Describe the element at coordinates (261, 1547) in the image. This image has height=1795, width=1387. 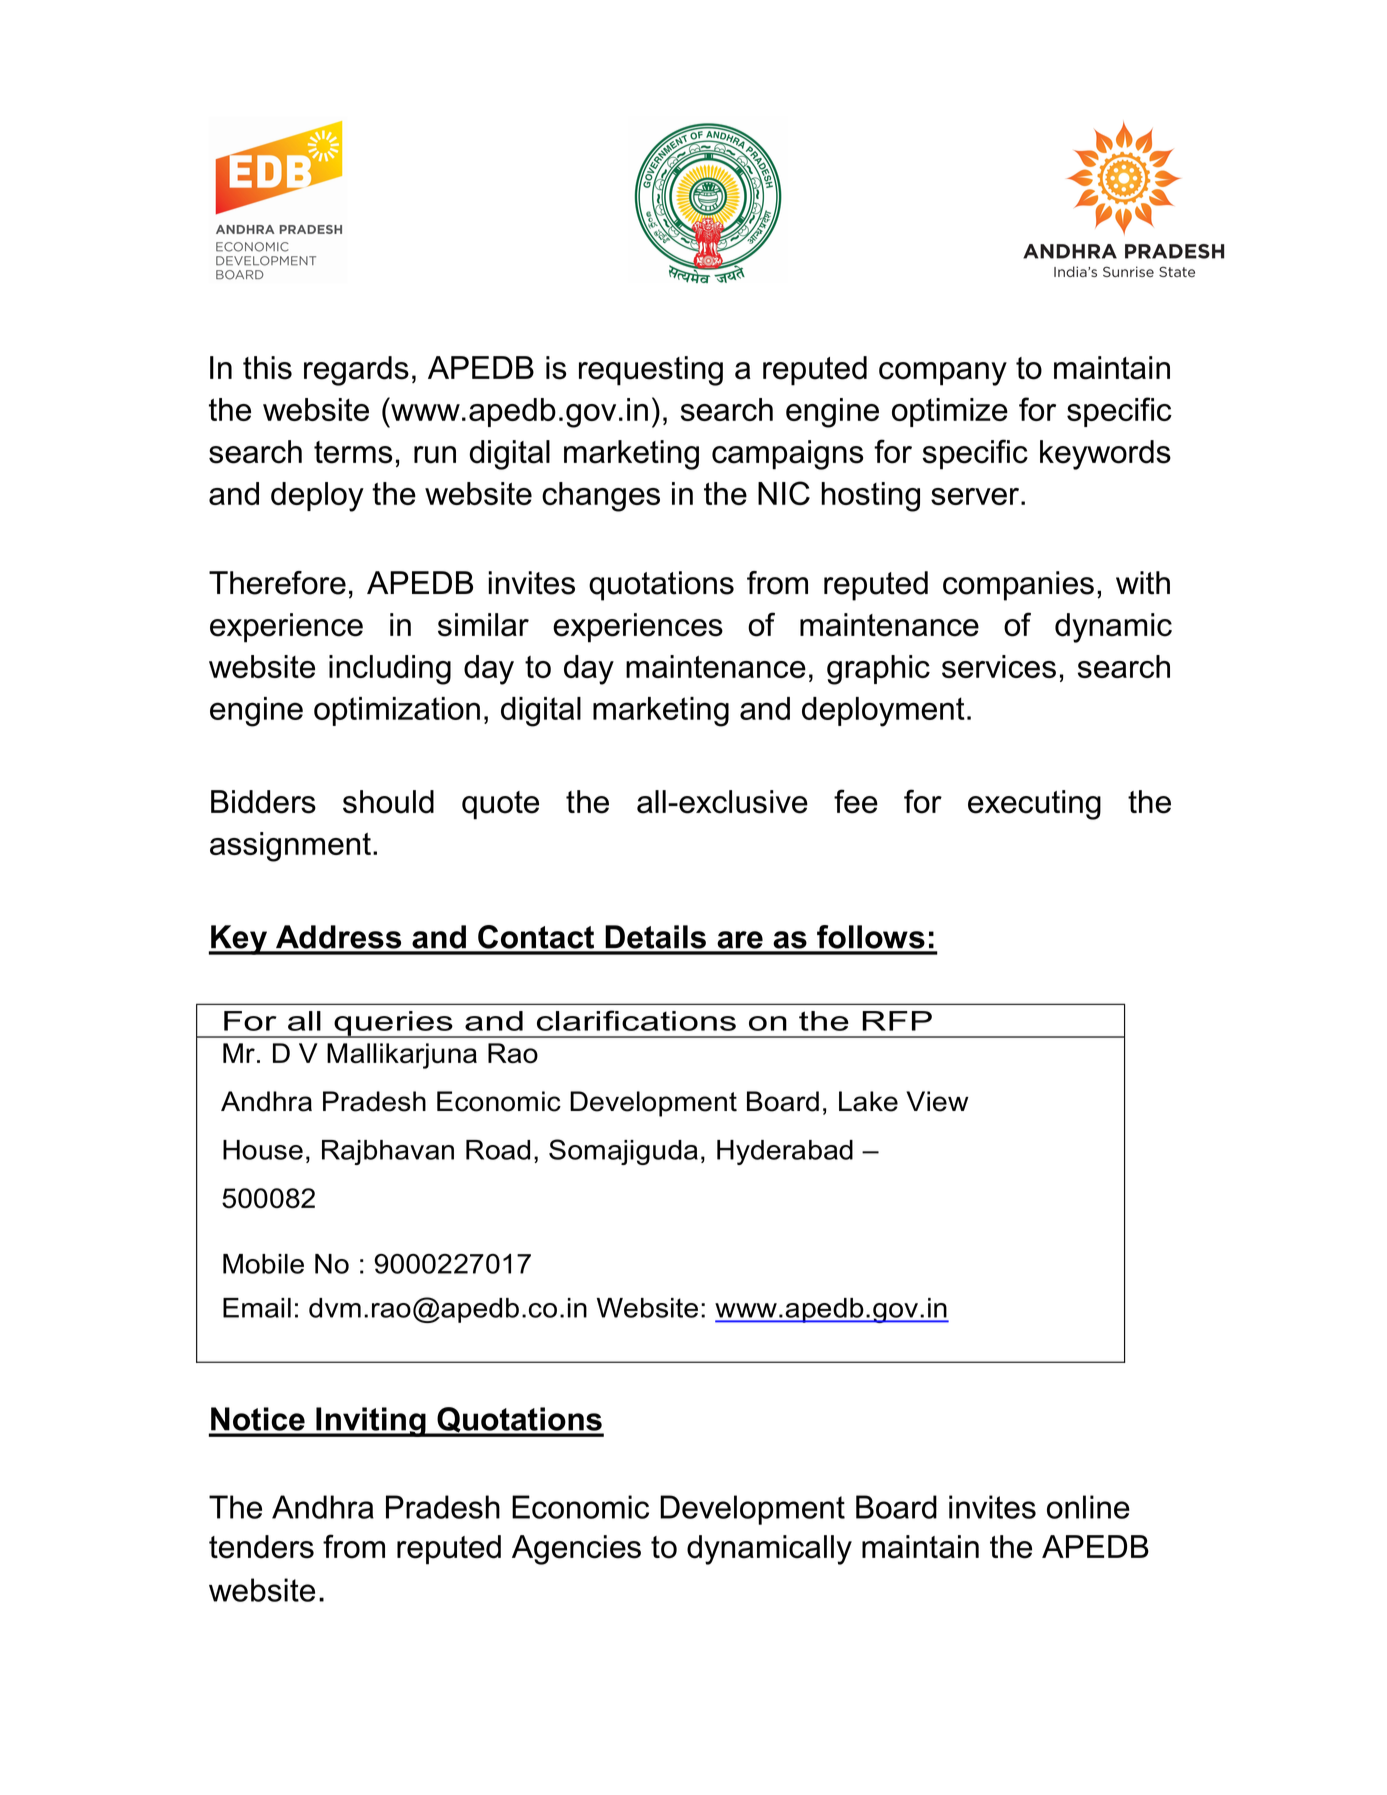
I see `tenders` at that location.
